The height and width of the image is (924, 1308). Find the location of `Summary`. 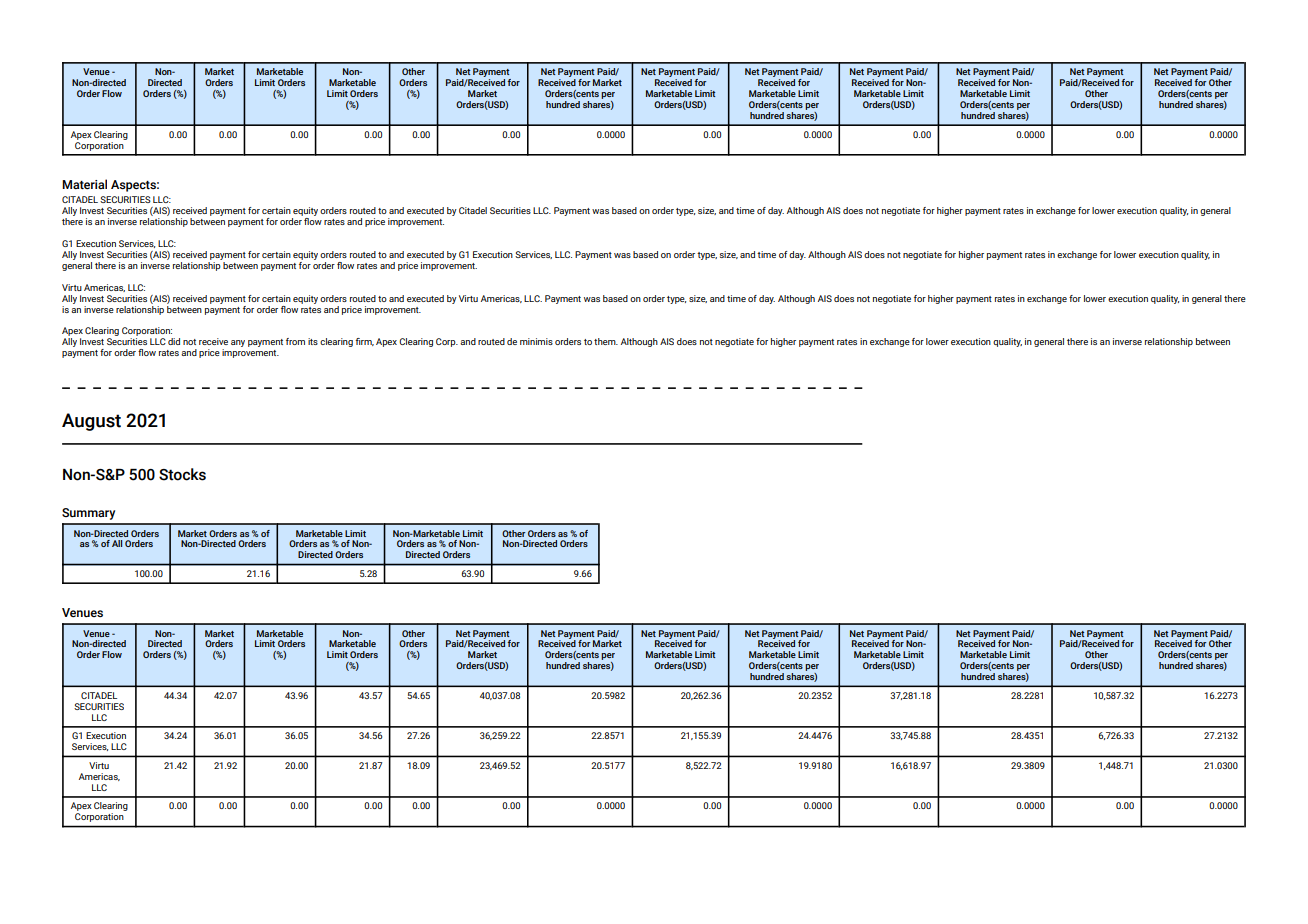

Summary is located at coordinates (88, 514).
